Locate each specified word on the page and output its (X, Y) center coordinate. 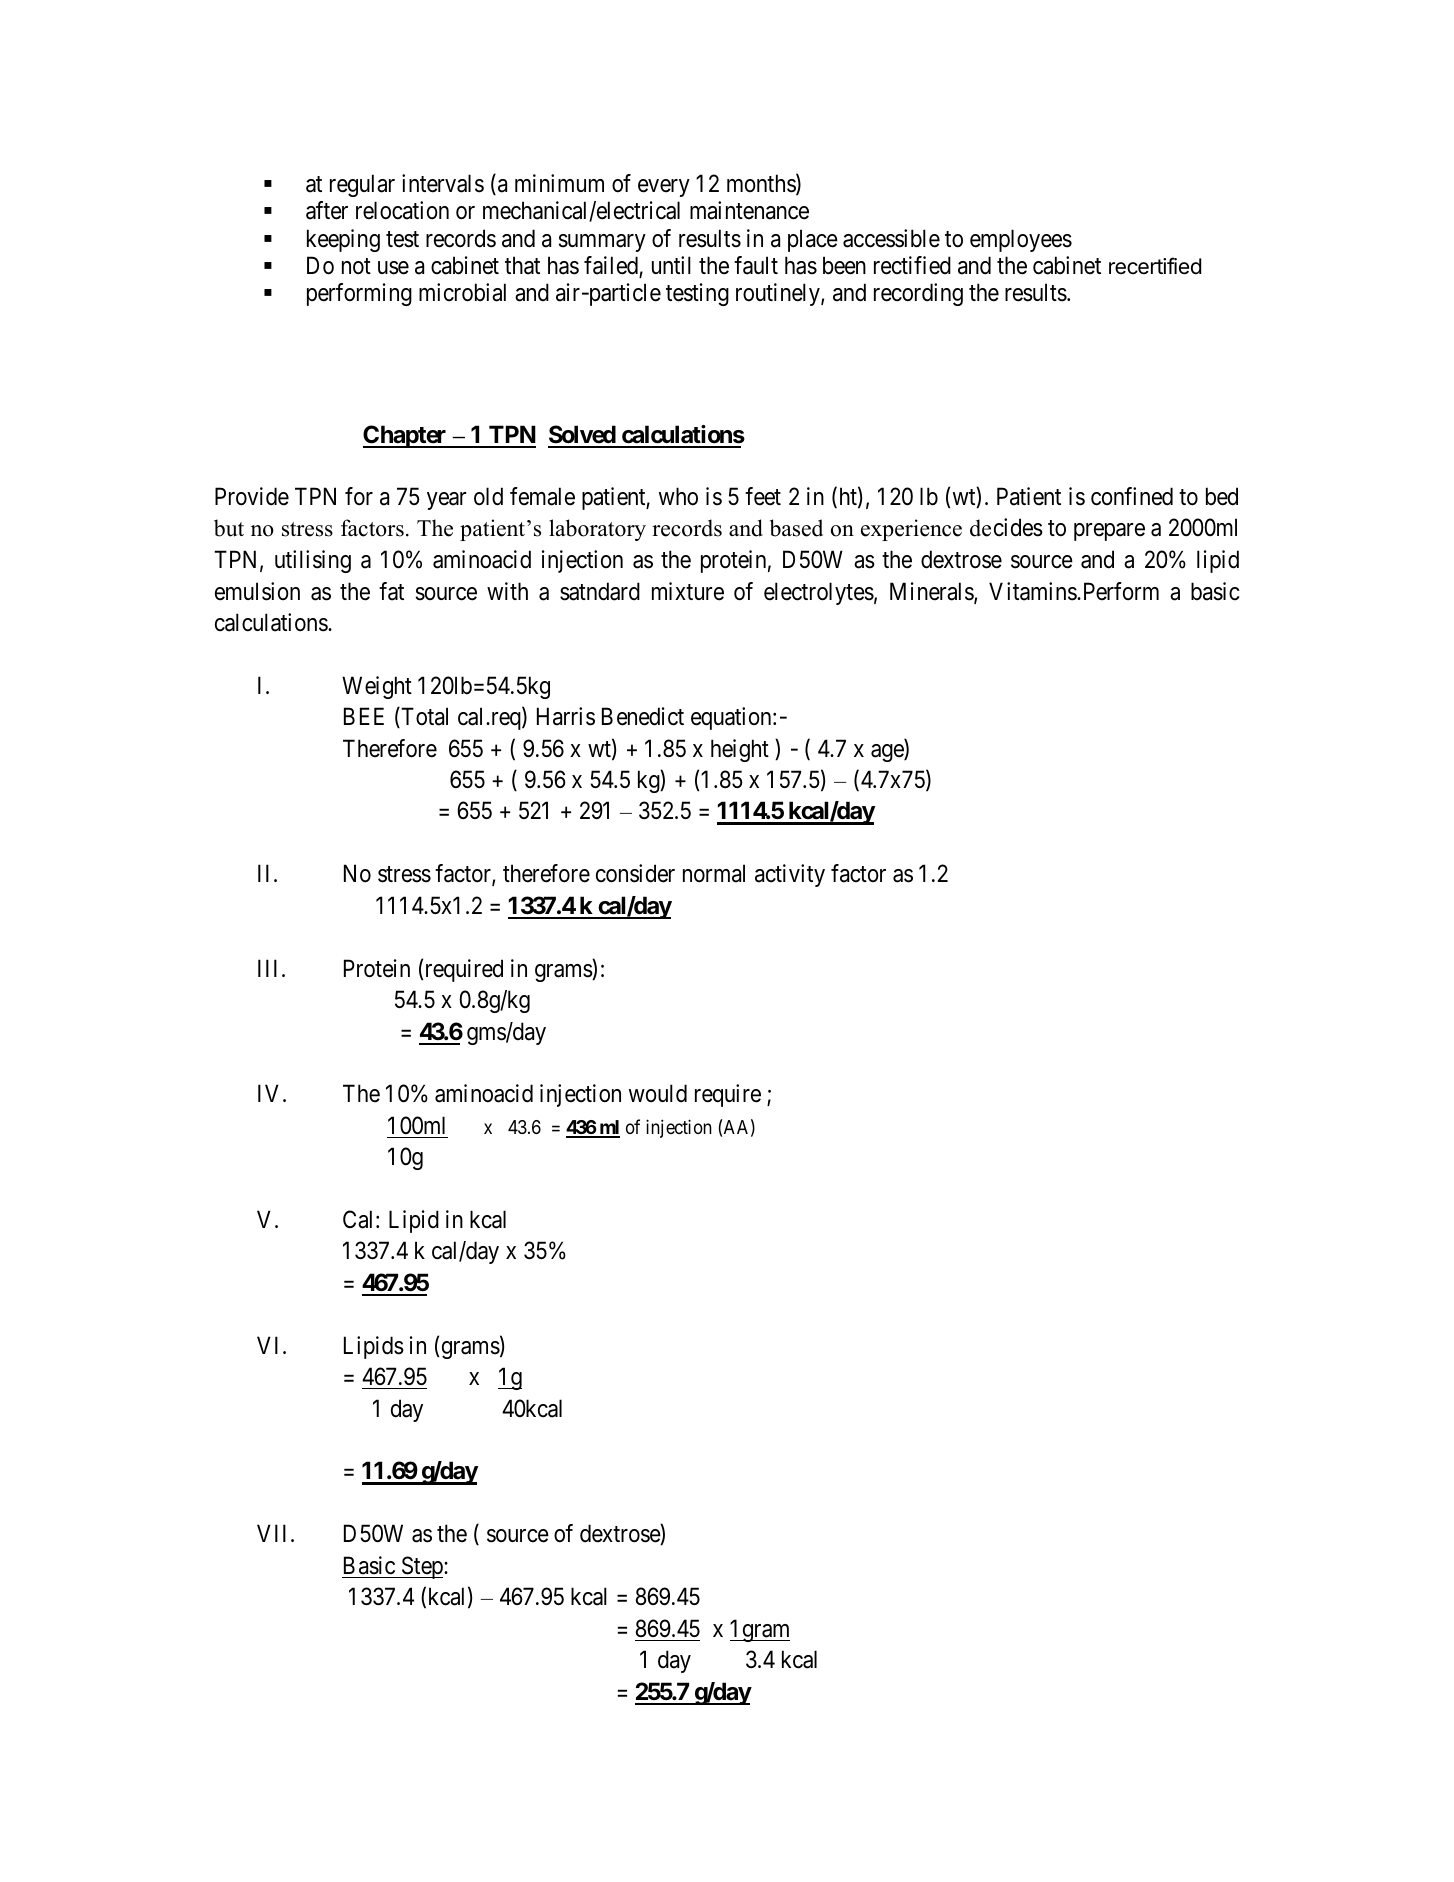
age (888, 753)
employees (1021, 240)
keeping (343, 240)
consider (635, 873)
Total (423, 717)
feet (763, 496)
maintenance (749, 210)
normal (714, 873)
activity (790, 875)
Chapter (406, 436)
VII (274, 1533)
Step (422, 1567)
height (740, 750)
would (658, 1093)
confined (1132, 496)
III (270, 968)
